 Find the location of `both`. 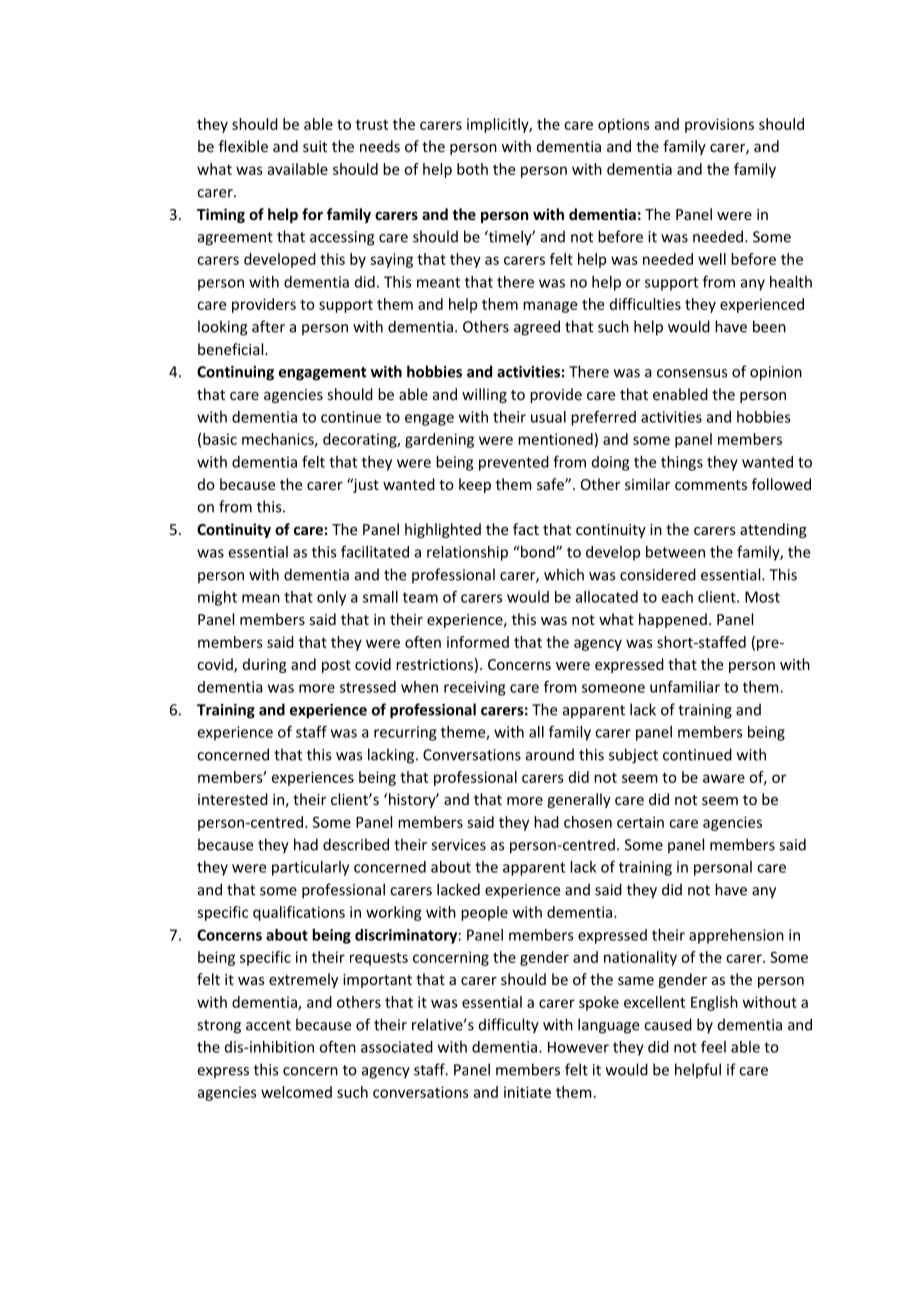

both is located at coordinates (472, 169).
